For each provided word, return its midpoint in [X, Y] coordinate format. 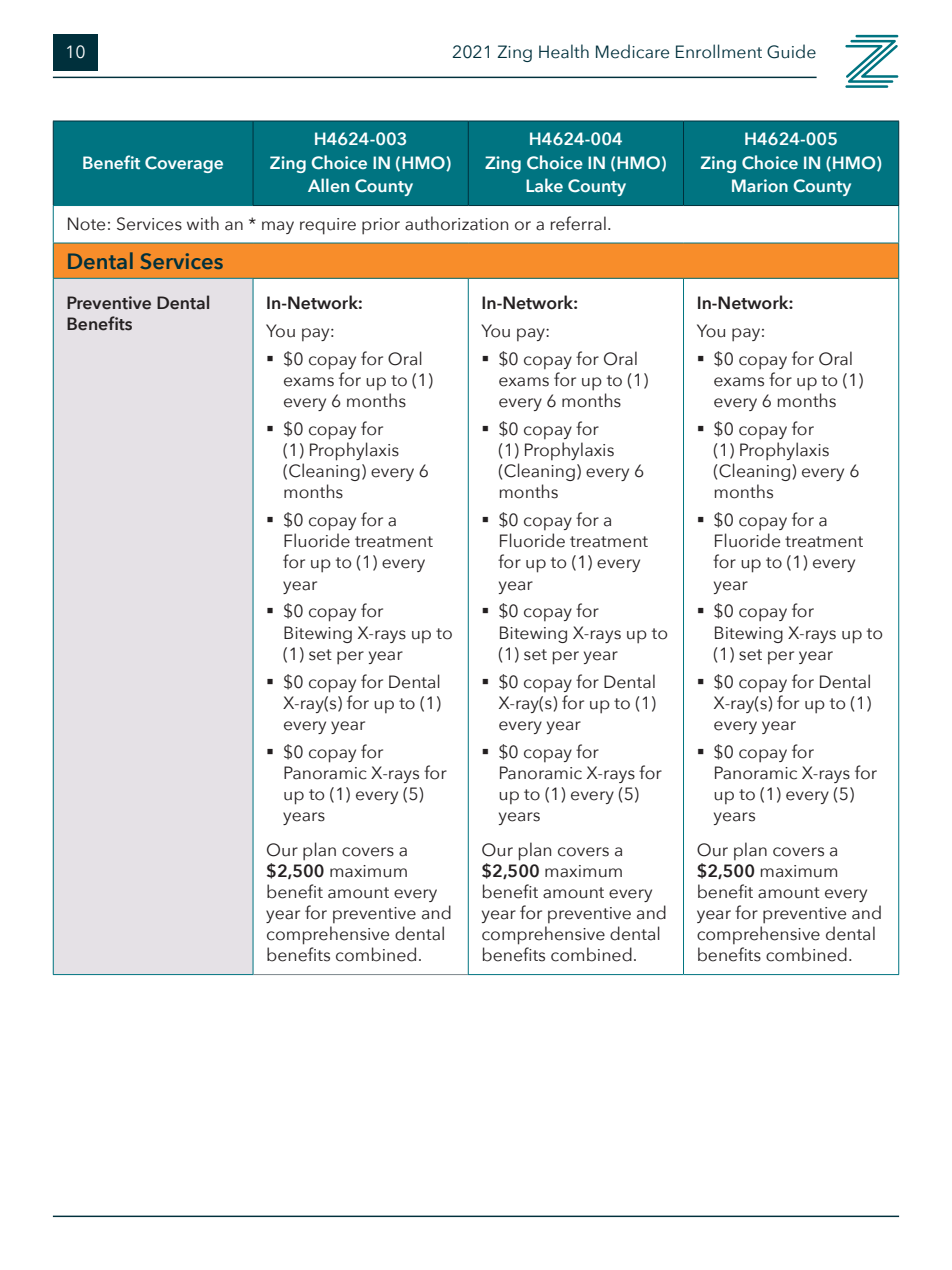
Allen [328, 185]
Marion [760, 185]
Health [564, 51]
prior [381, 226]
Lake [544, 185]
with [203, 223]
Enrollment [719, 51]
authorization [456, 223]
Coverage [184, 164]
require [328, 226]
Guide [791, 51]
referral [578, 223]
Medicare [632, 51]
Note [86, 224]
